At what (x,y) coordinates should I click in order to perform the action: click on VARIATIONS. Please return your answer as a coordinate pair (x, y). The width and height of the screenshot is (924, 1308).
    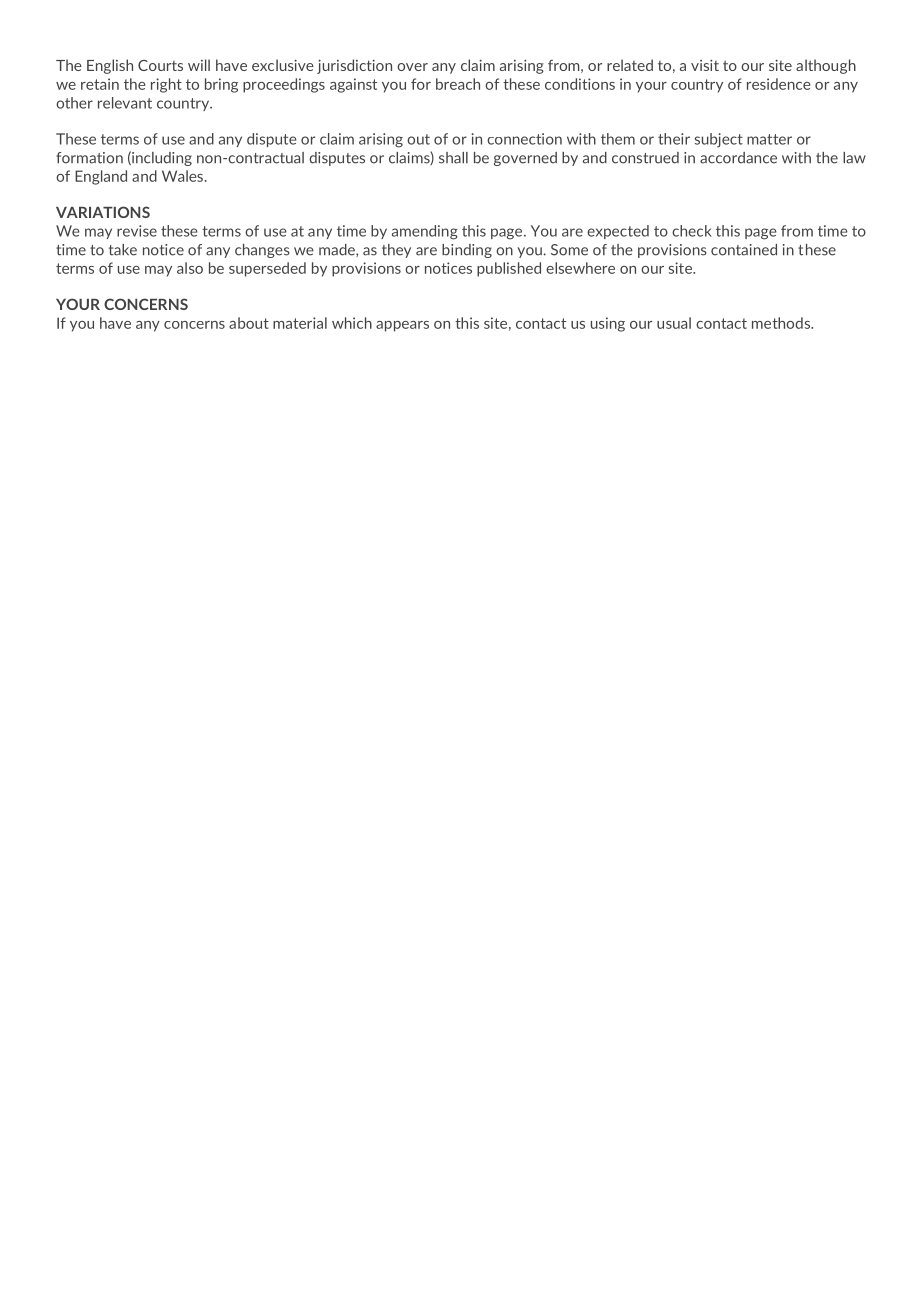
    Looking at the image, I should click on (103, 212).
